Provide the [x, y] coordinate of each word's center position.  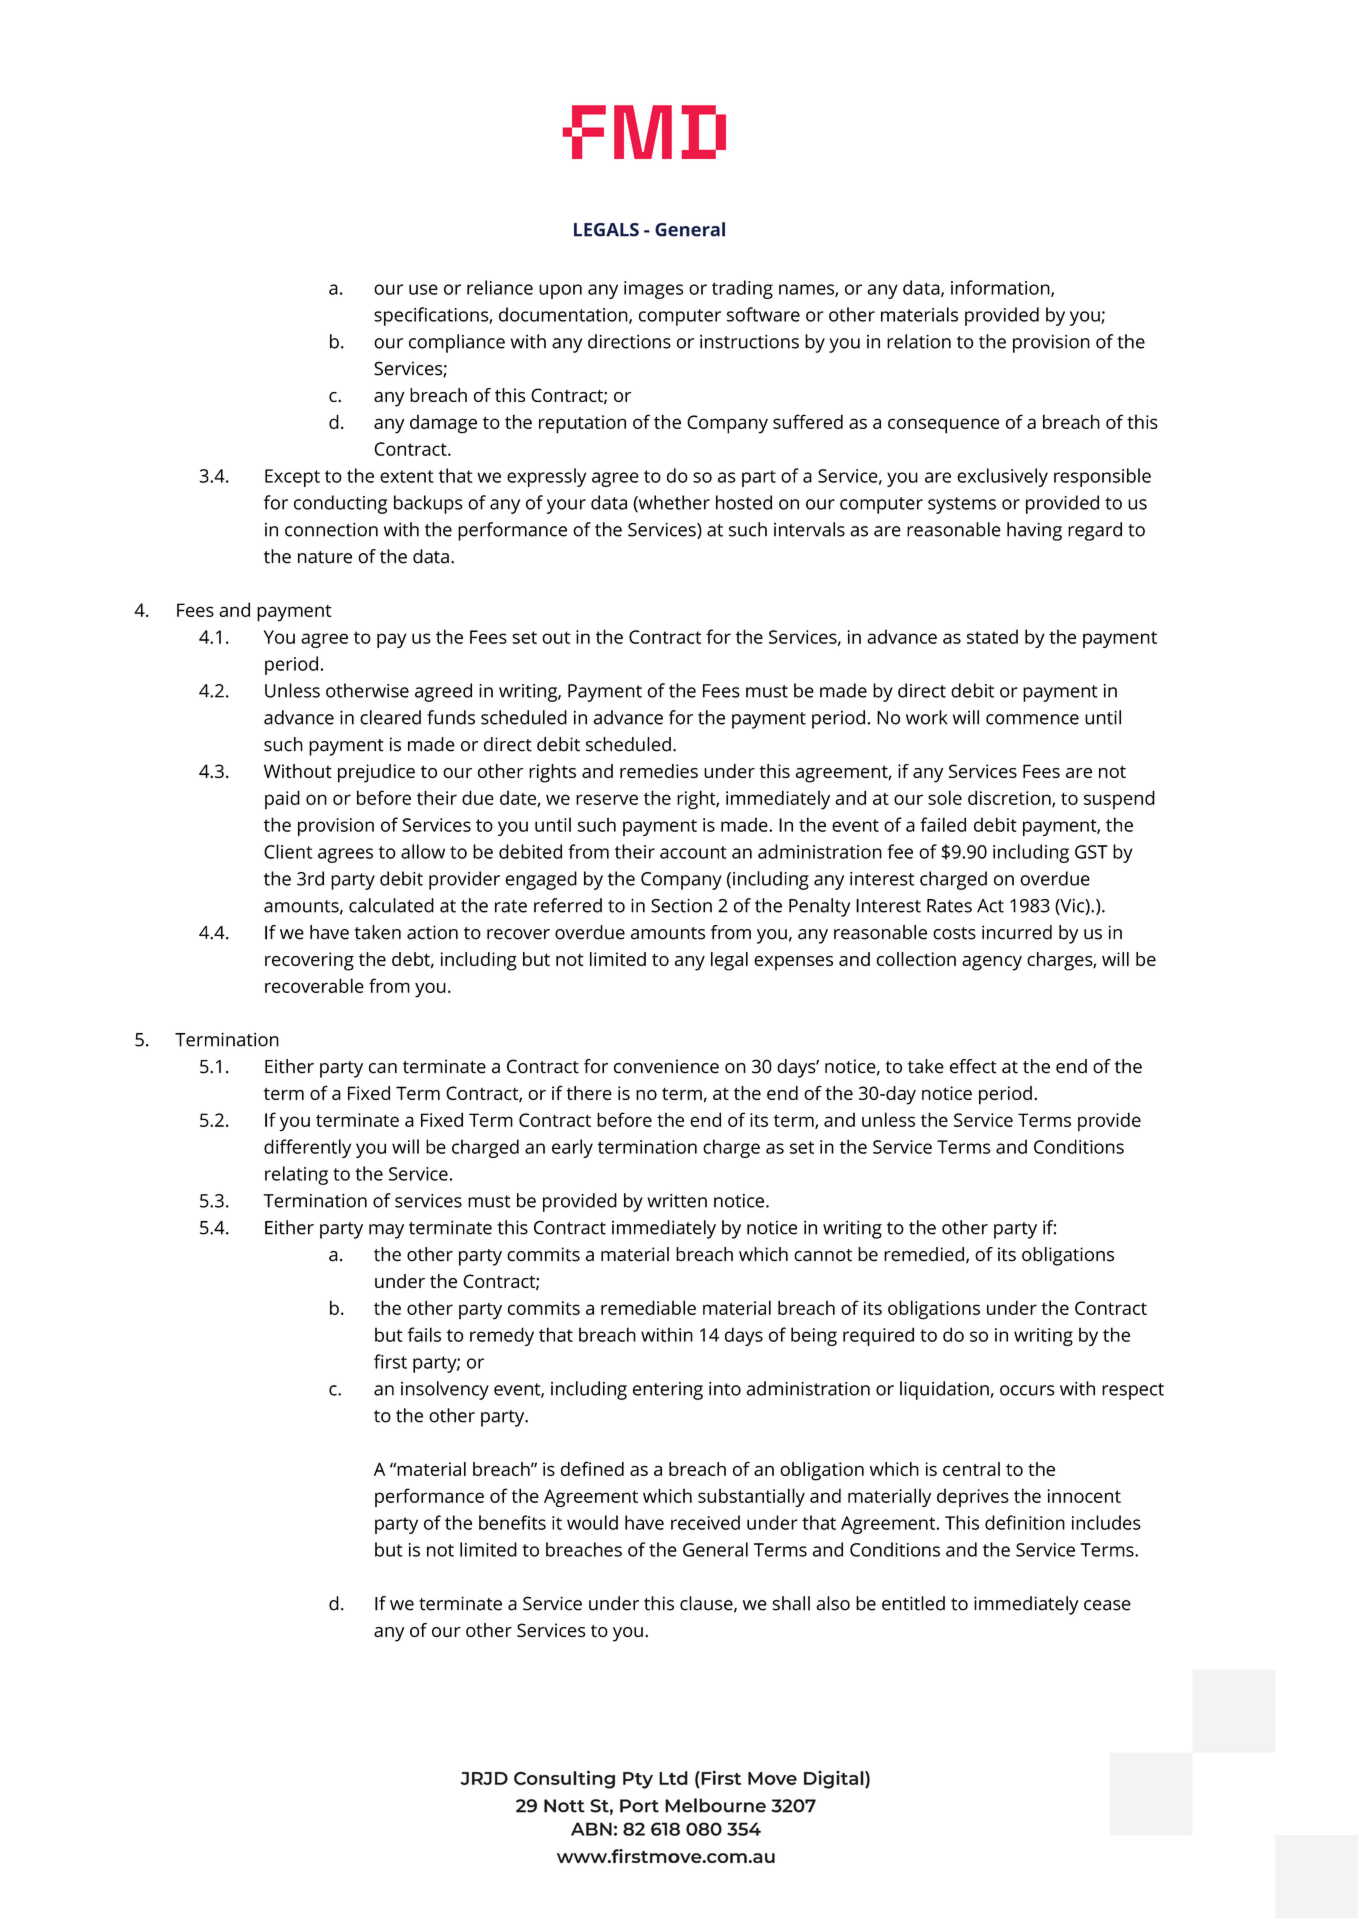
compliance [457, 343]
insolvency [445, 1390]
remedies [659, 771]
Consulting [564, 1779]
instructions [749, 342]
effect [973, 1066]
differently [307, 1148]
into [725, 1389]
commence [1032, 719]
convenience [666, 1066]
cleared [390, 717]
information [1001, 288]
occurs [1027, 1390]
